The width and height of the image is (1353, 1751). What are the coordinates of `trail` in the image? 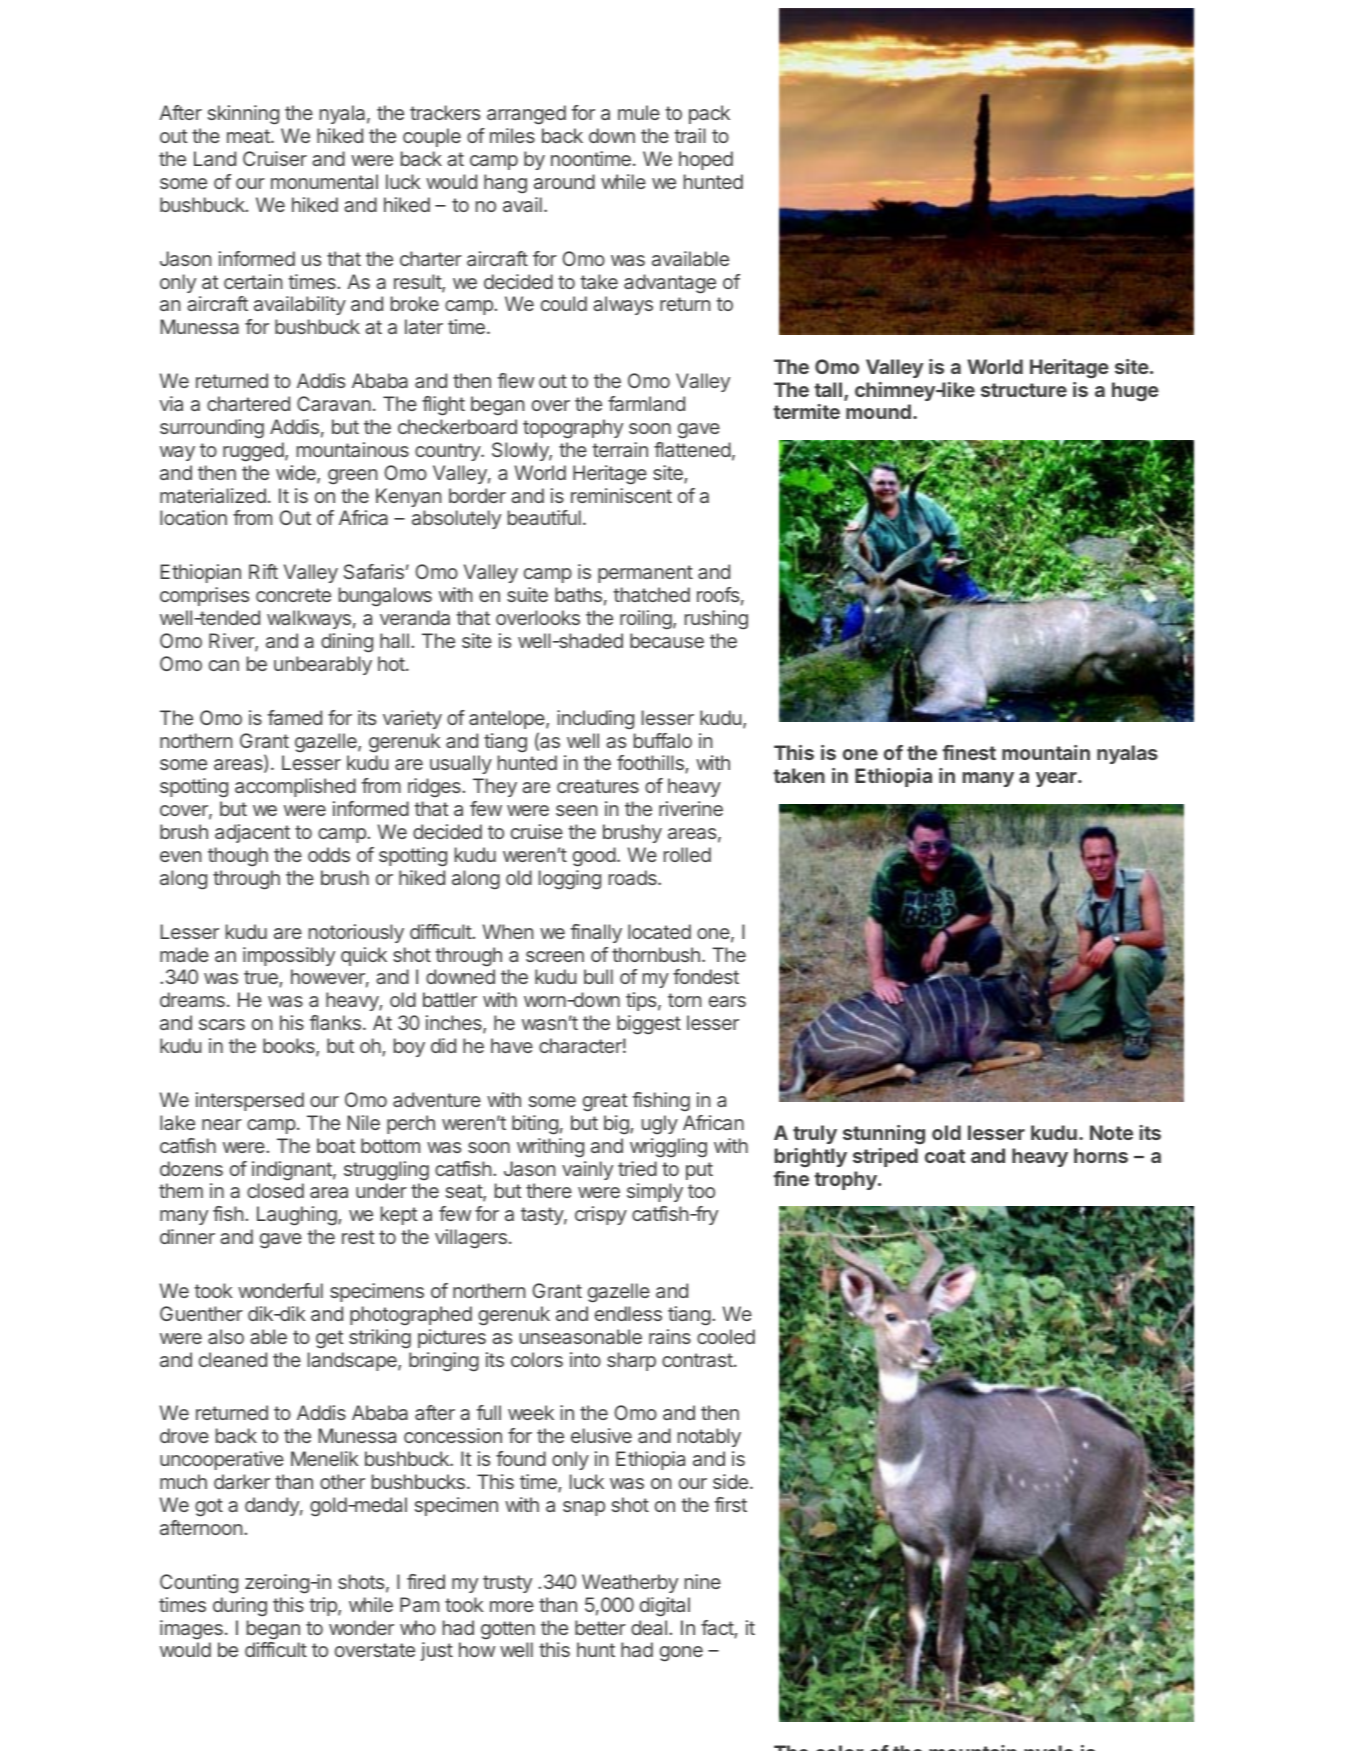 It's located at (690, 135).
